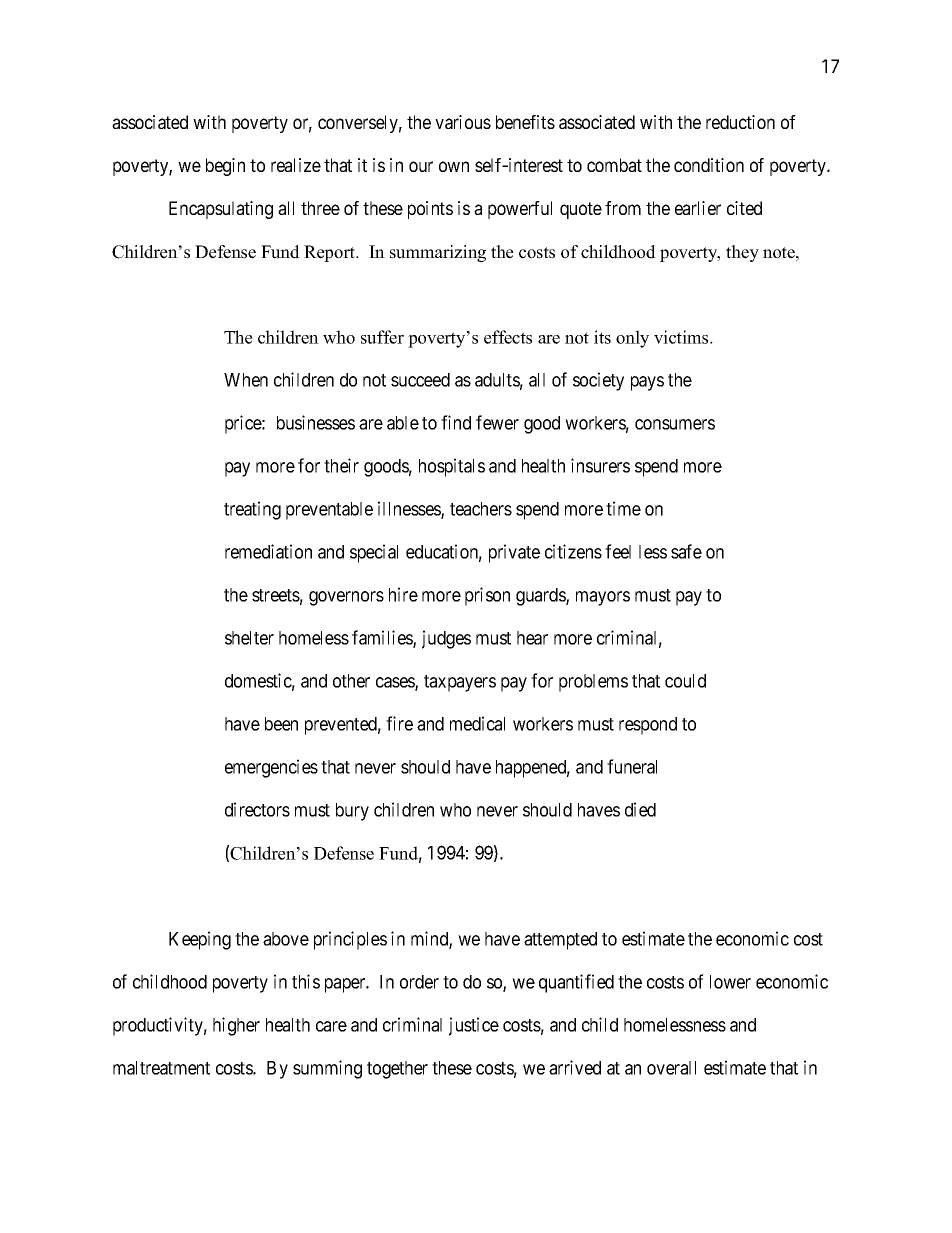  What do you see at coordinates (249, 638) in the image?
I see `shelter` at bounding box center [249, 638].
